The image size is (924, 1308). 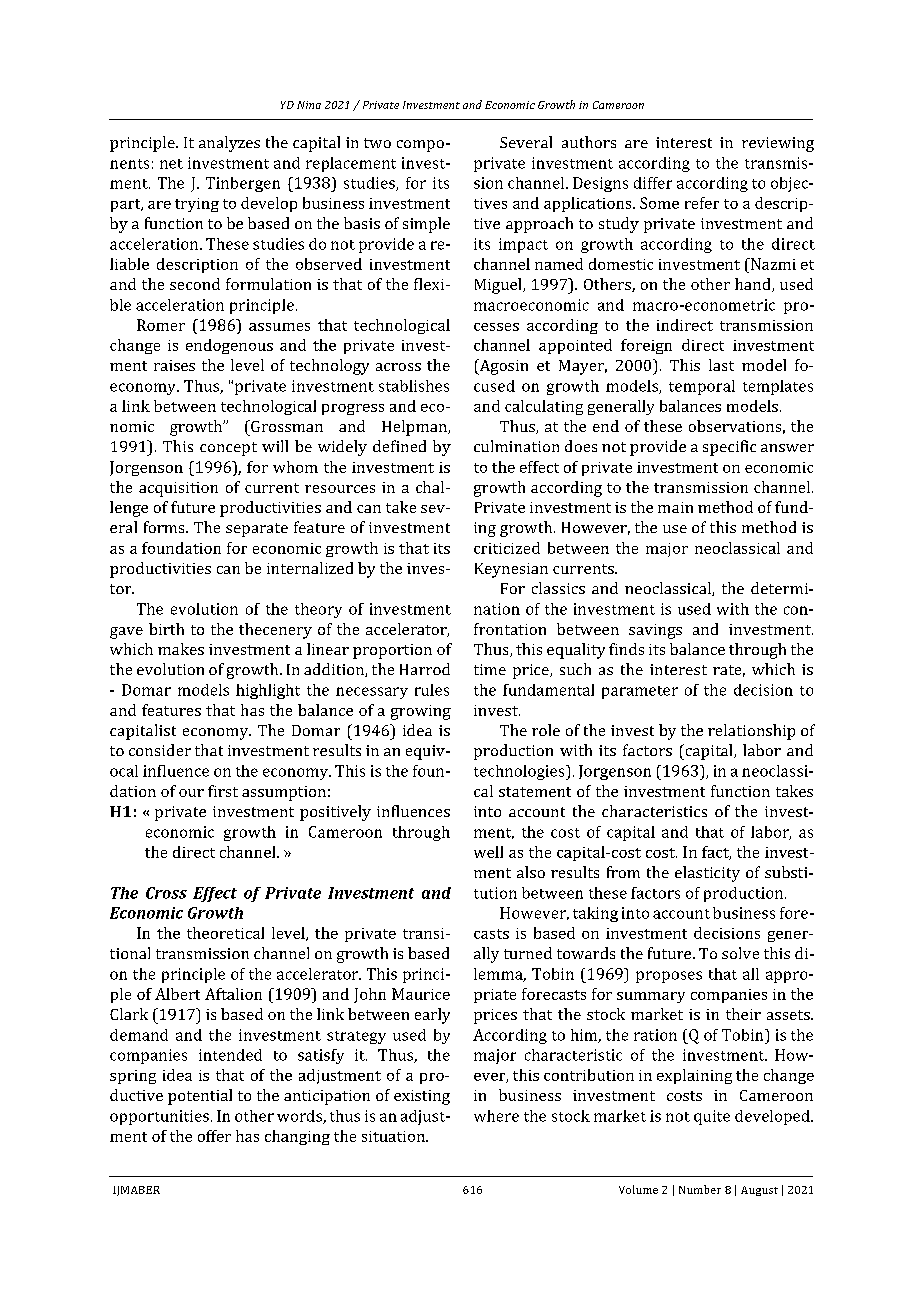 I want to click on consider, so click(x=160, y=750).
